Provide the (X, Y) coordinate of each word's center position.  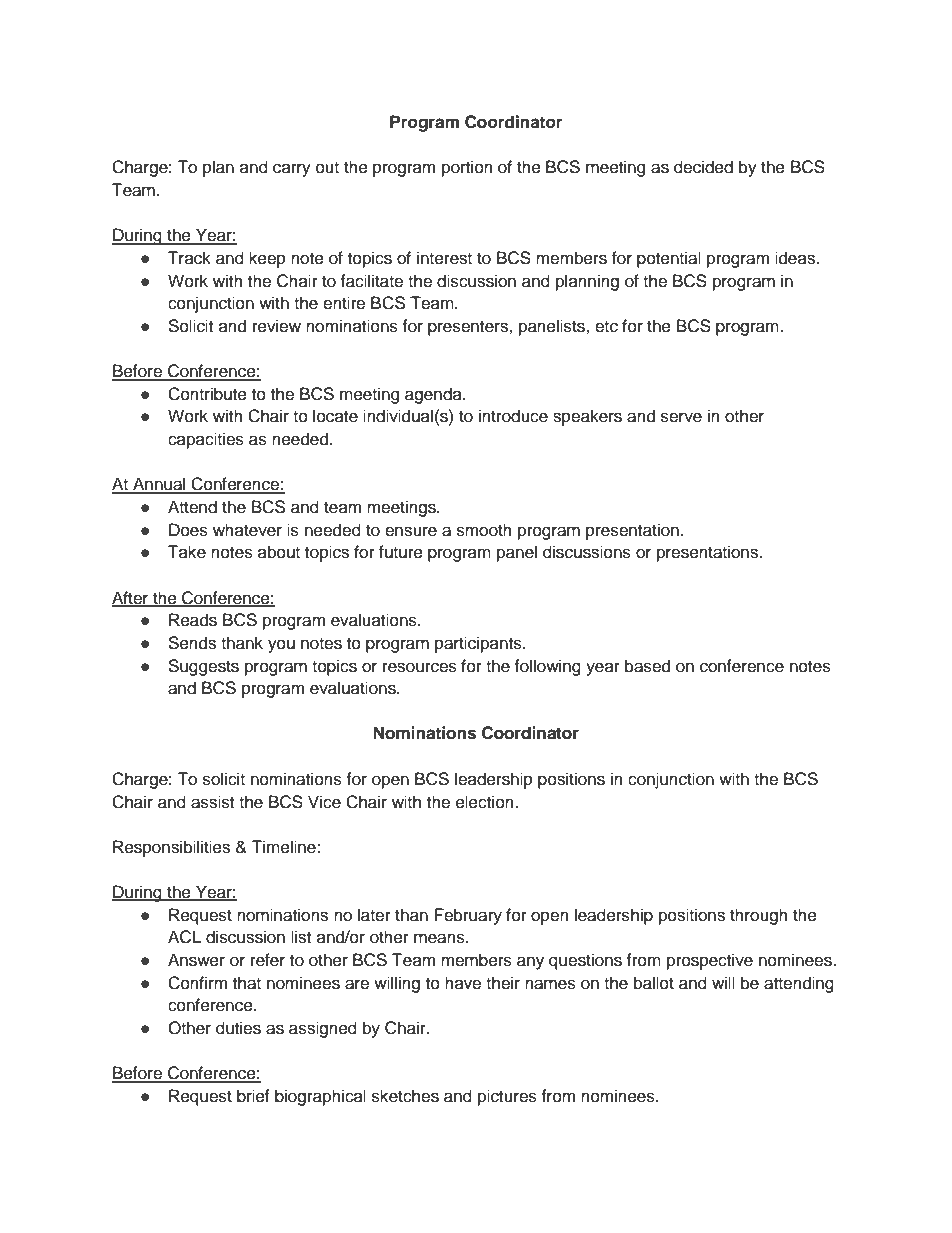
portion (467, 168)
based (647, 666)
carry (292, 170)
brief (253, 1096)
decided (703, 167)
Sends (192, 643)
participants (479, 644)
